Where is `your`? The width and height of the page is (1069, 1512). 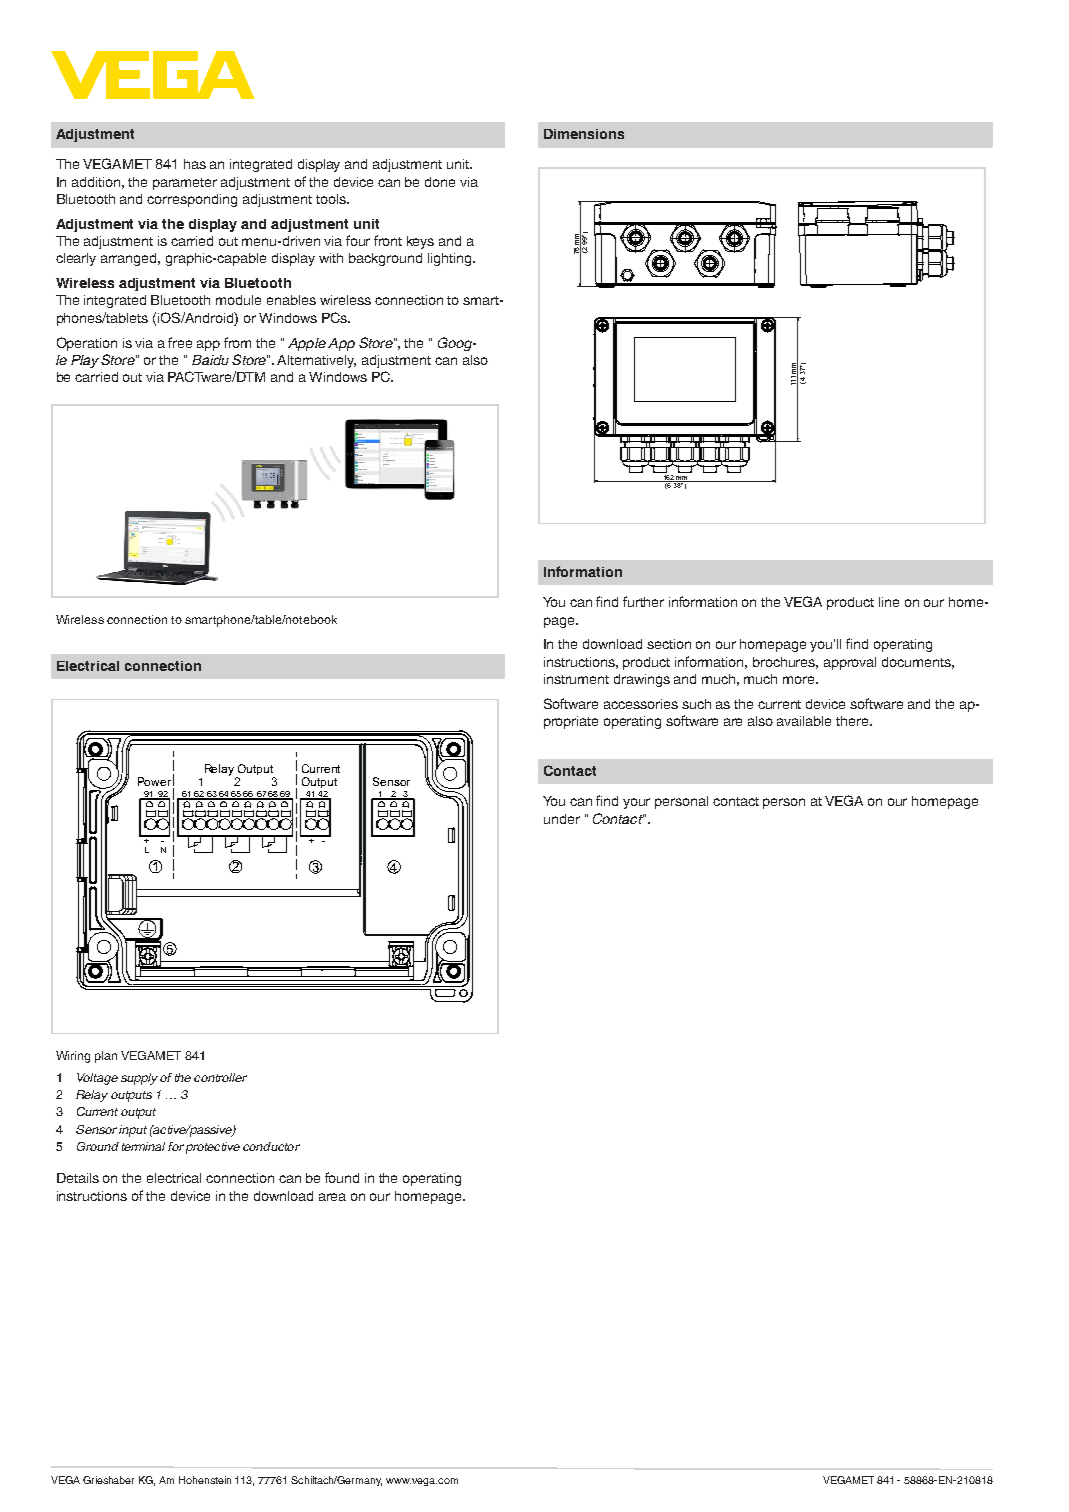 your is located at coordinates (636, 803).
